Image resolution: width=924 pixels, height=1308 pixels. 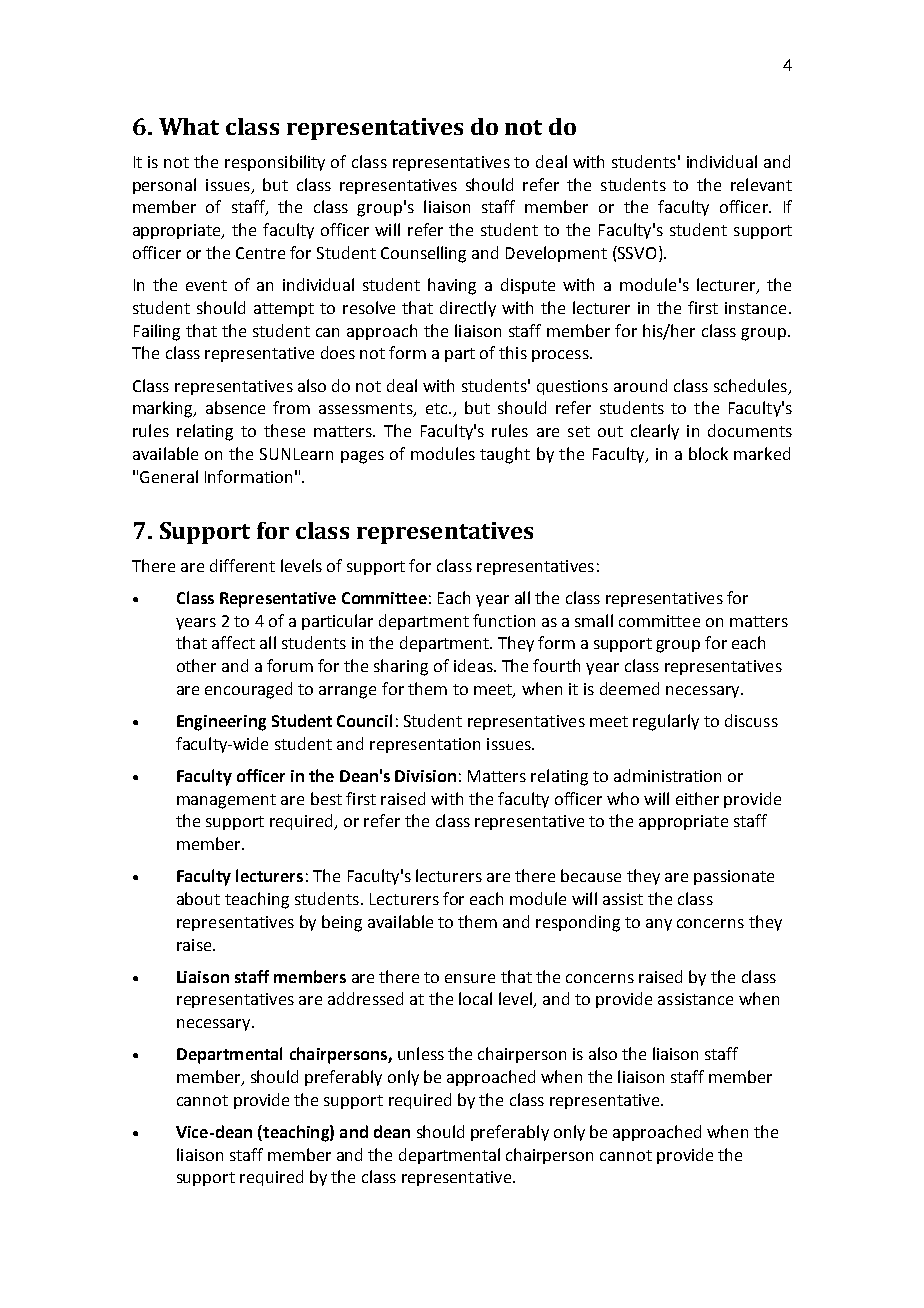 What do you see at coordinates (242, 565) in the document?
I see `different` at bounding box center [242, 565].
